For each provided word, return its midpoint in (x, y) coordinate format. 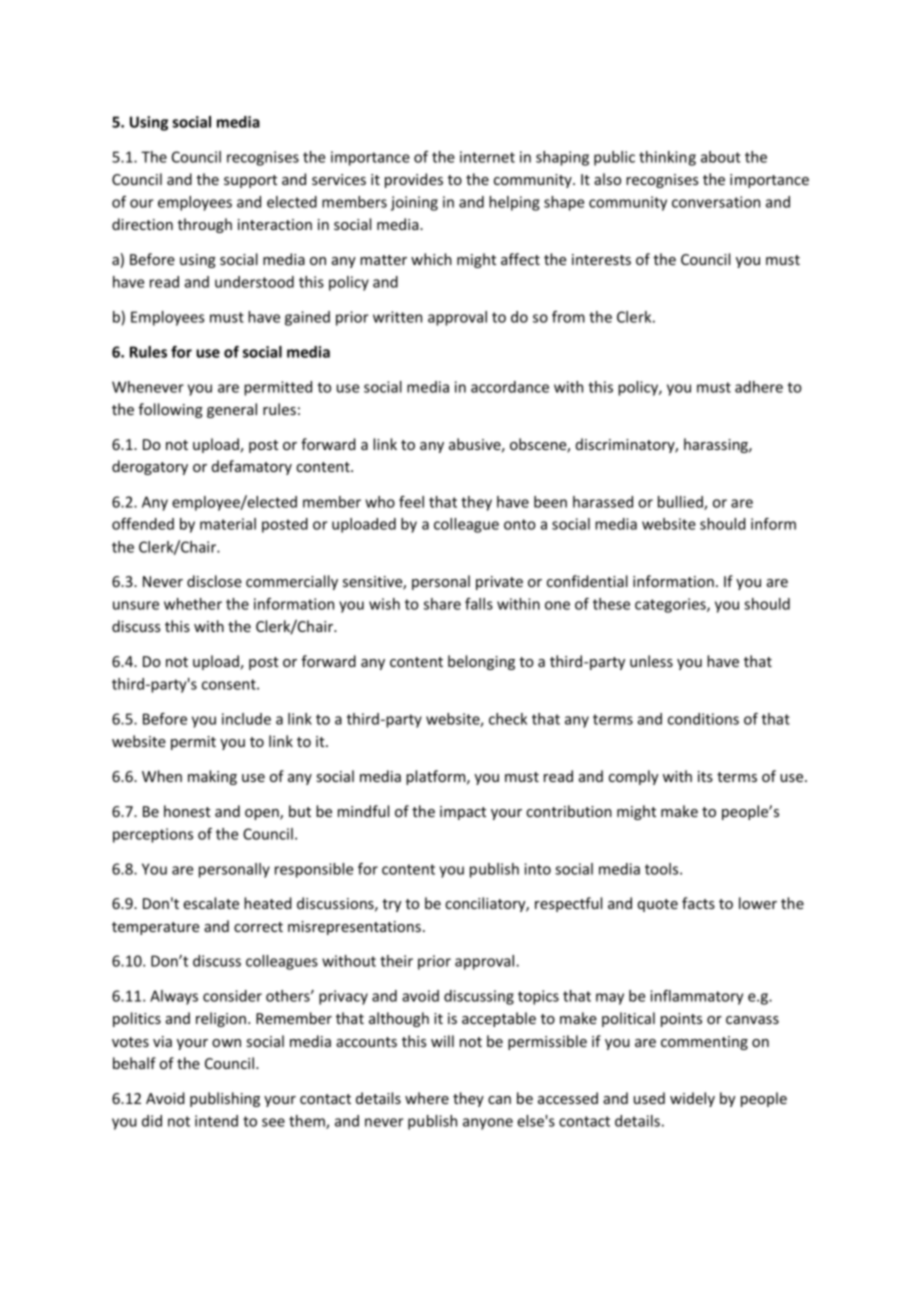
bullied (681, 503)
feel (411, 502)
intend (216, 1121)
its (705, 776)
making (212, 777)
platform (437, 777)
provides (414, 180)
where (427, 1098)
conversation (716, 202)
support (250, 181)
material (228, 524)
